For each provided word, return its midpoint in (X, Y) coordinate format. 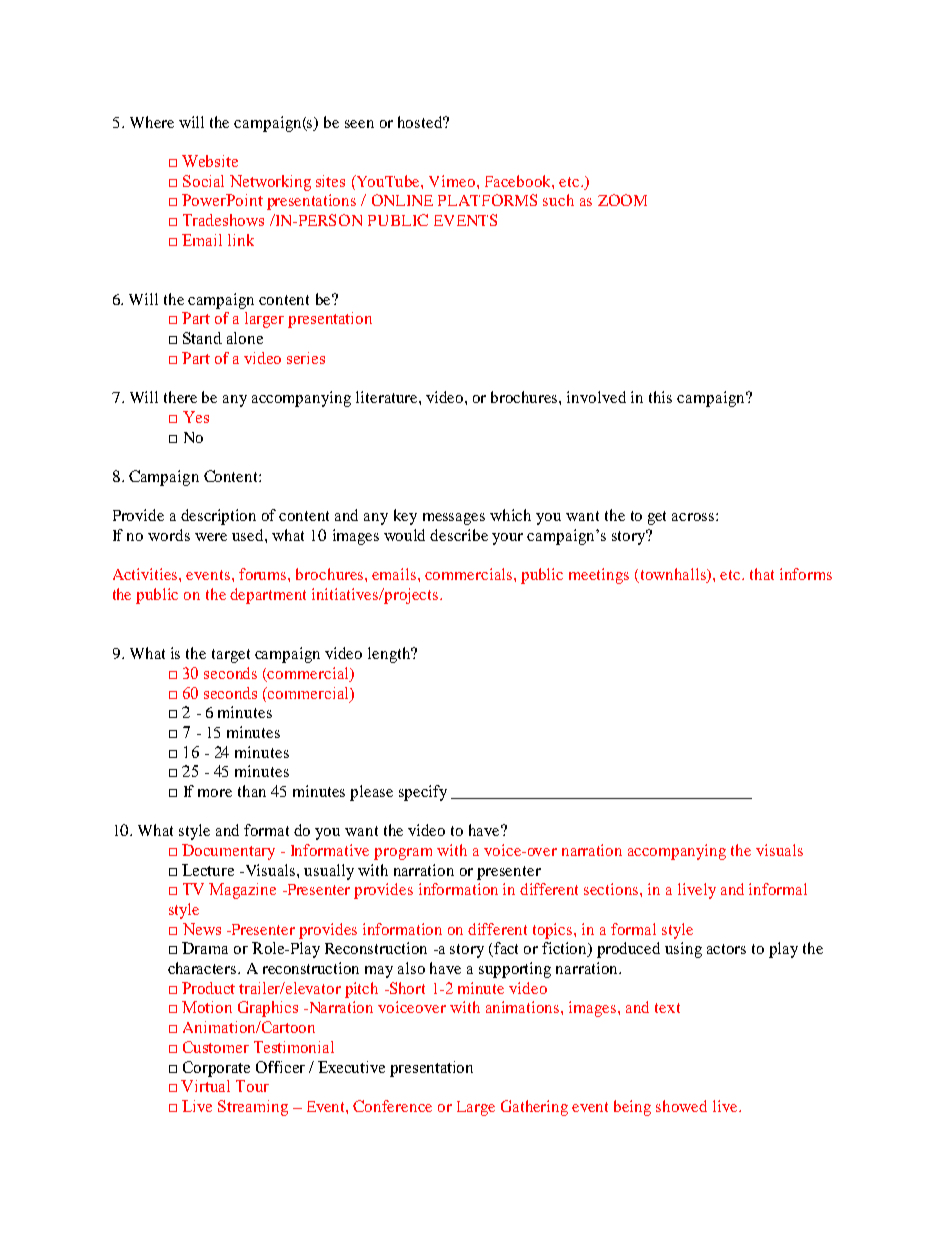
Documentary (228, 852)
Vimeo (453, 181)
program (403, 854)
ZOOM (622, 200)
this (660, 397)
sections (612, 889)
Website (210, 161)
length (390, 655)
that (762, 574)
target (231, 656)
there (180, 397)
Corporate (216, 1069)
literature (388, 397)
